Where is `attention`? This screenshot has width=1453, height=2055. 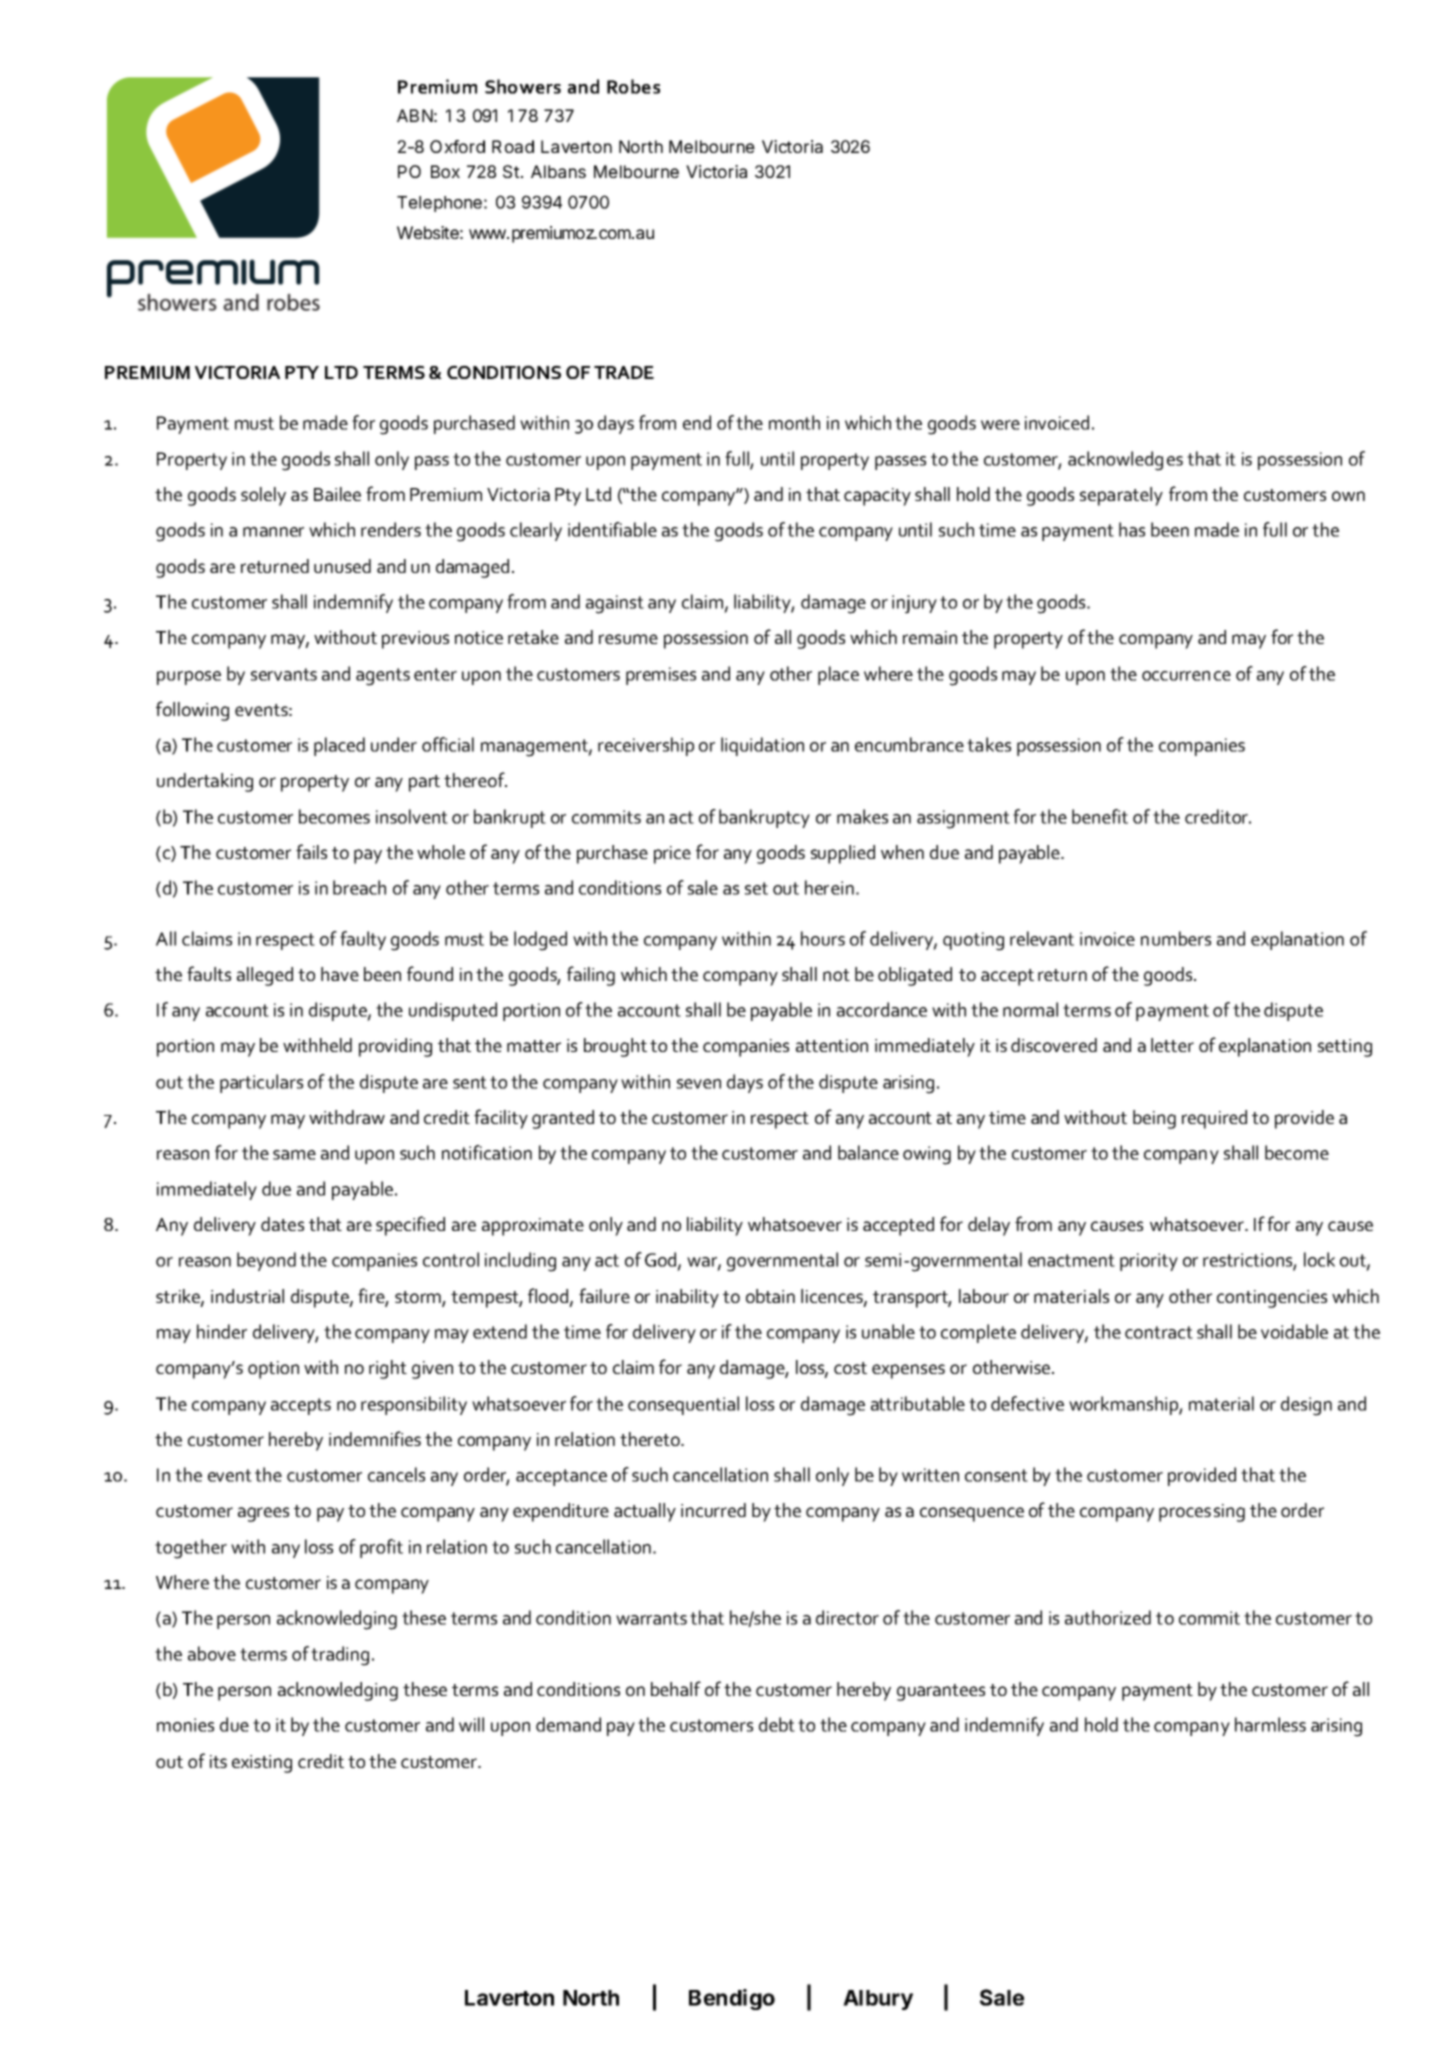
attention is located at coordinates (832, 1045).
